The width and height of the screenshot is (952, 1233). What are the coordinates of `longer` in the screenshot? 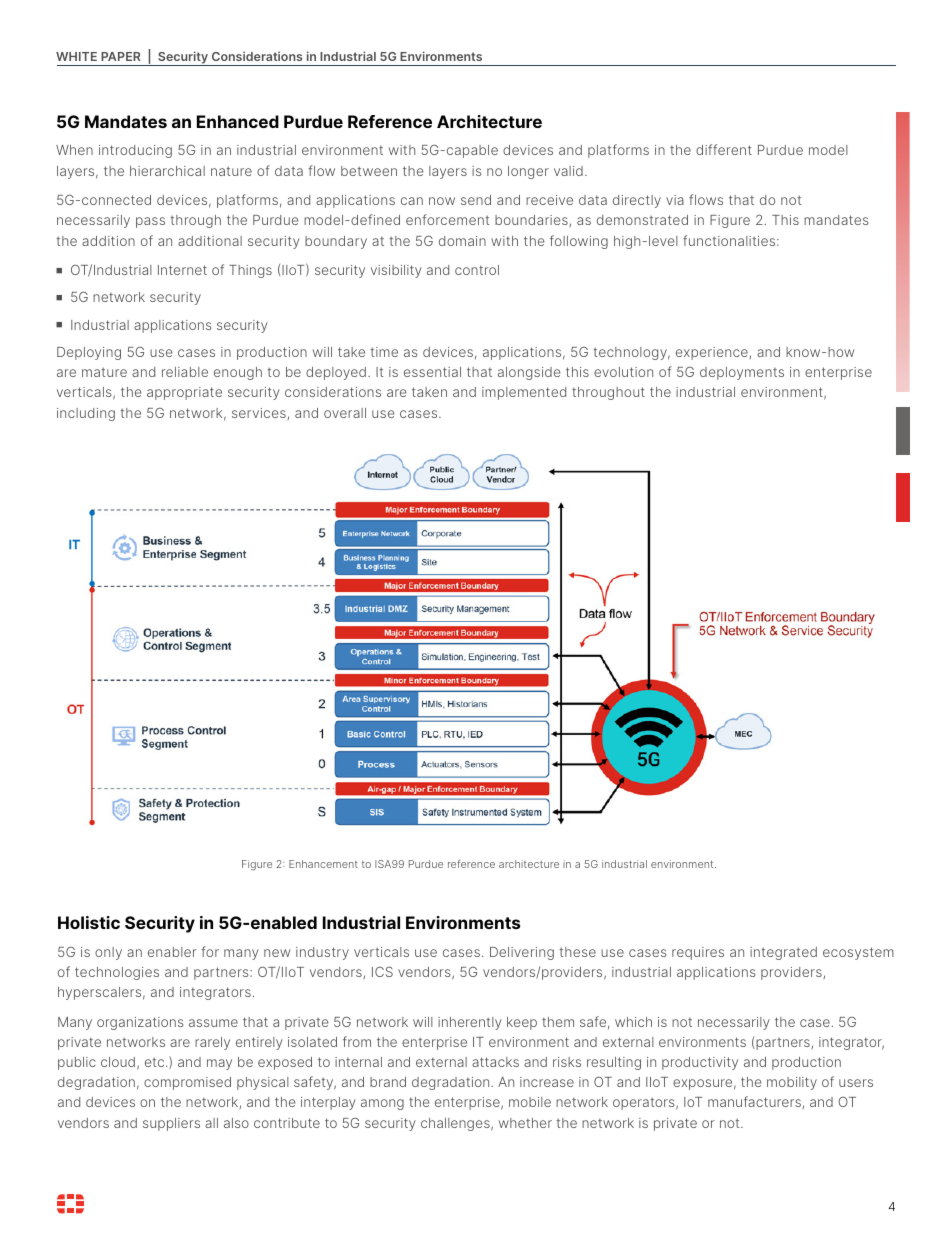 It's located at (528, 172).
